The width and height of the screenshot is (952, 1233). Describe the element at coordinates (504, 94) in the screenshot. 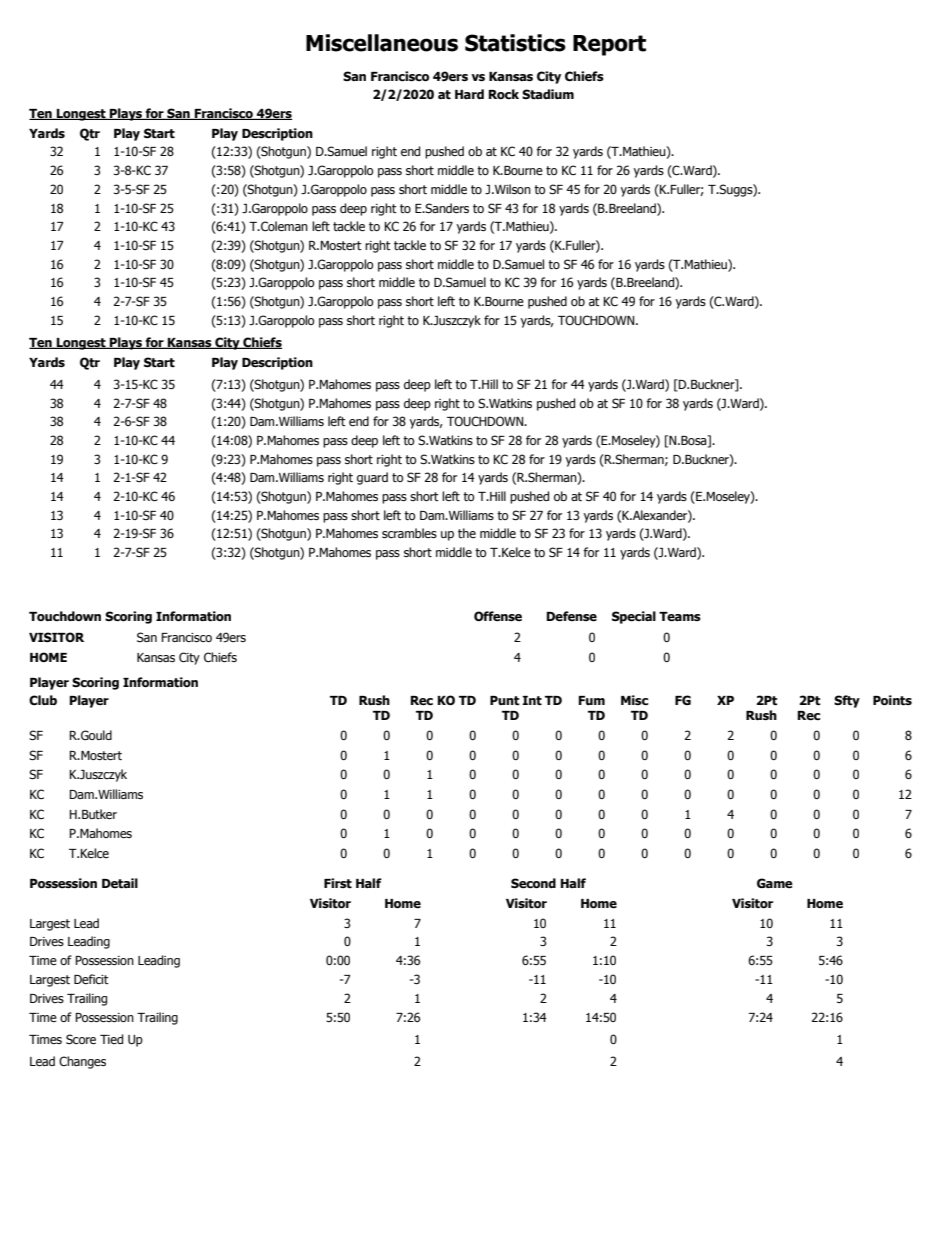

I see `Rock` at that location.
